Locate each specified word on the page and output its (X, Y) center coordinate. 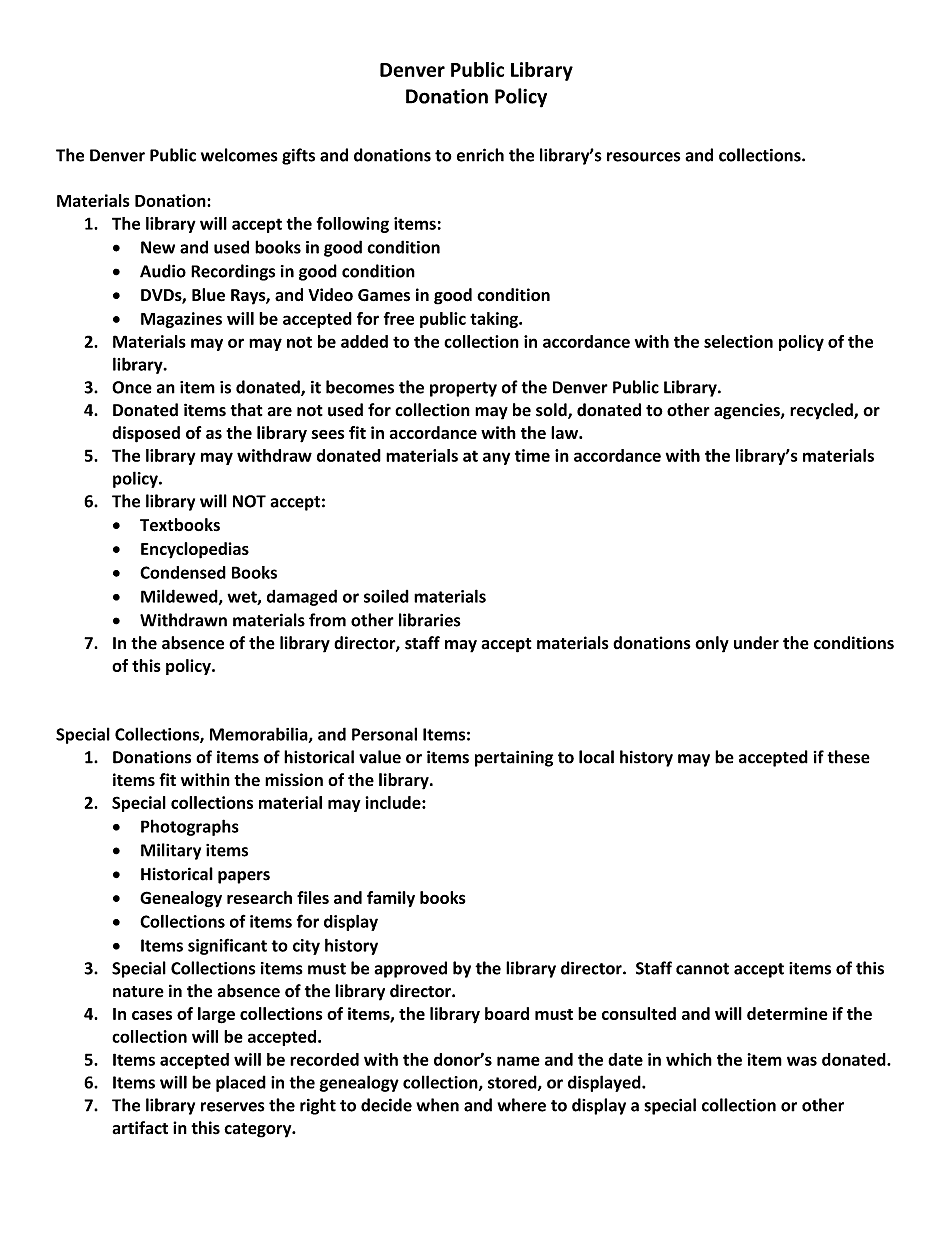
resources (643, 157)
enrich (480, 155)
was (802, 1061)
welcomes (239, 155)
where (521, 1105)
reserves (233, 1107)
